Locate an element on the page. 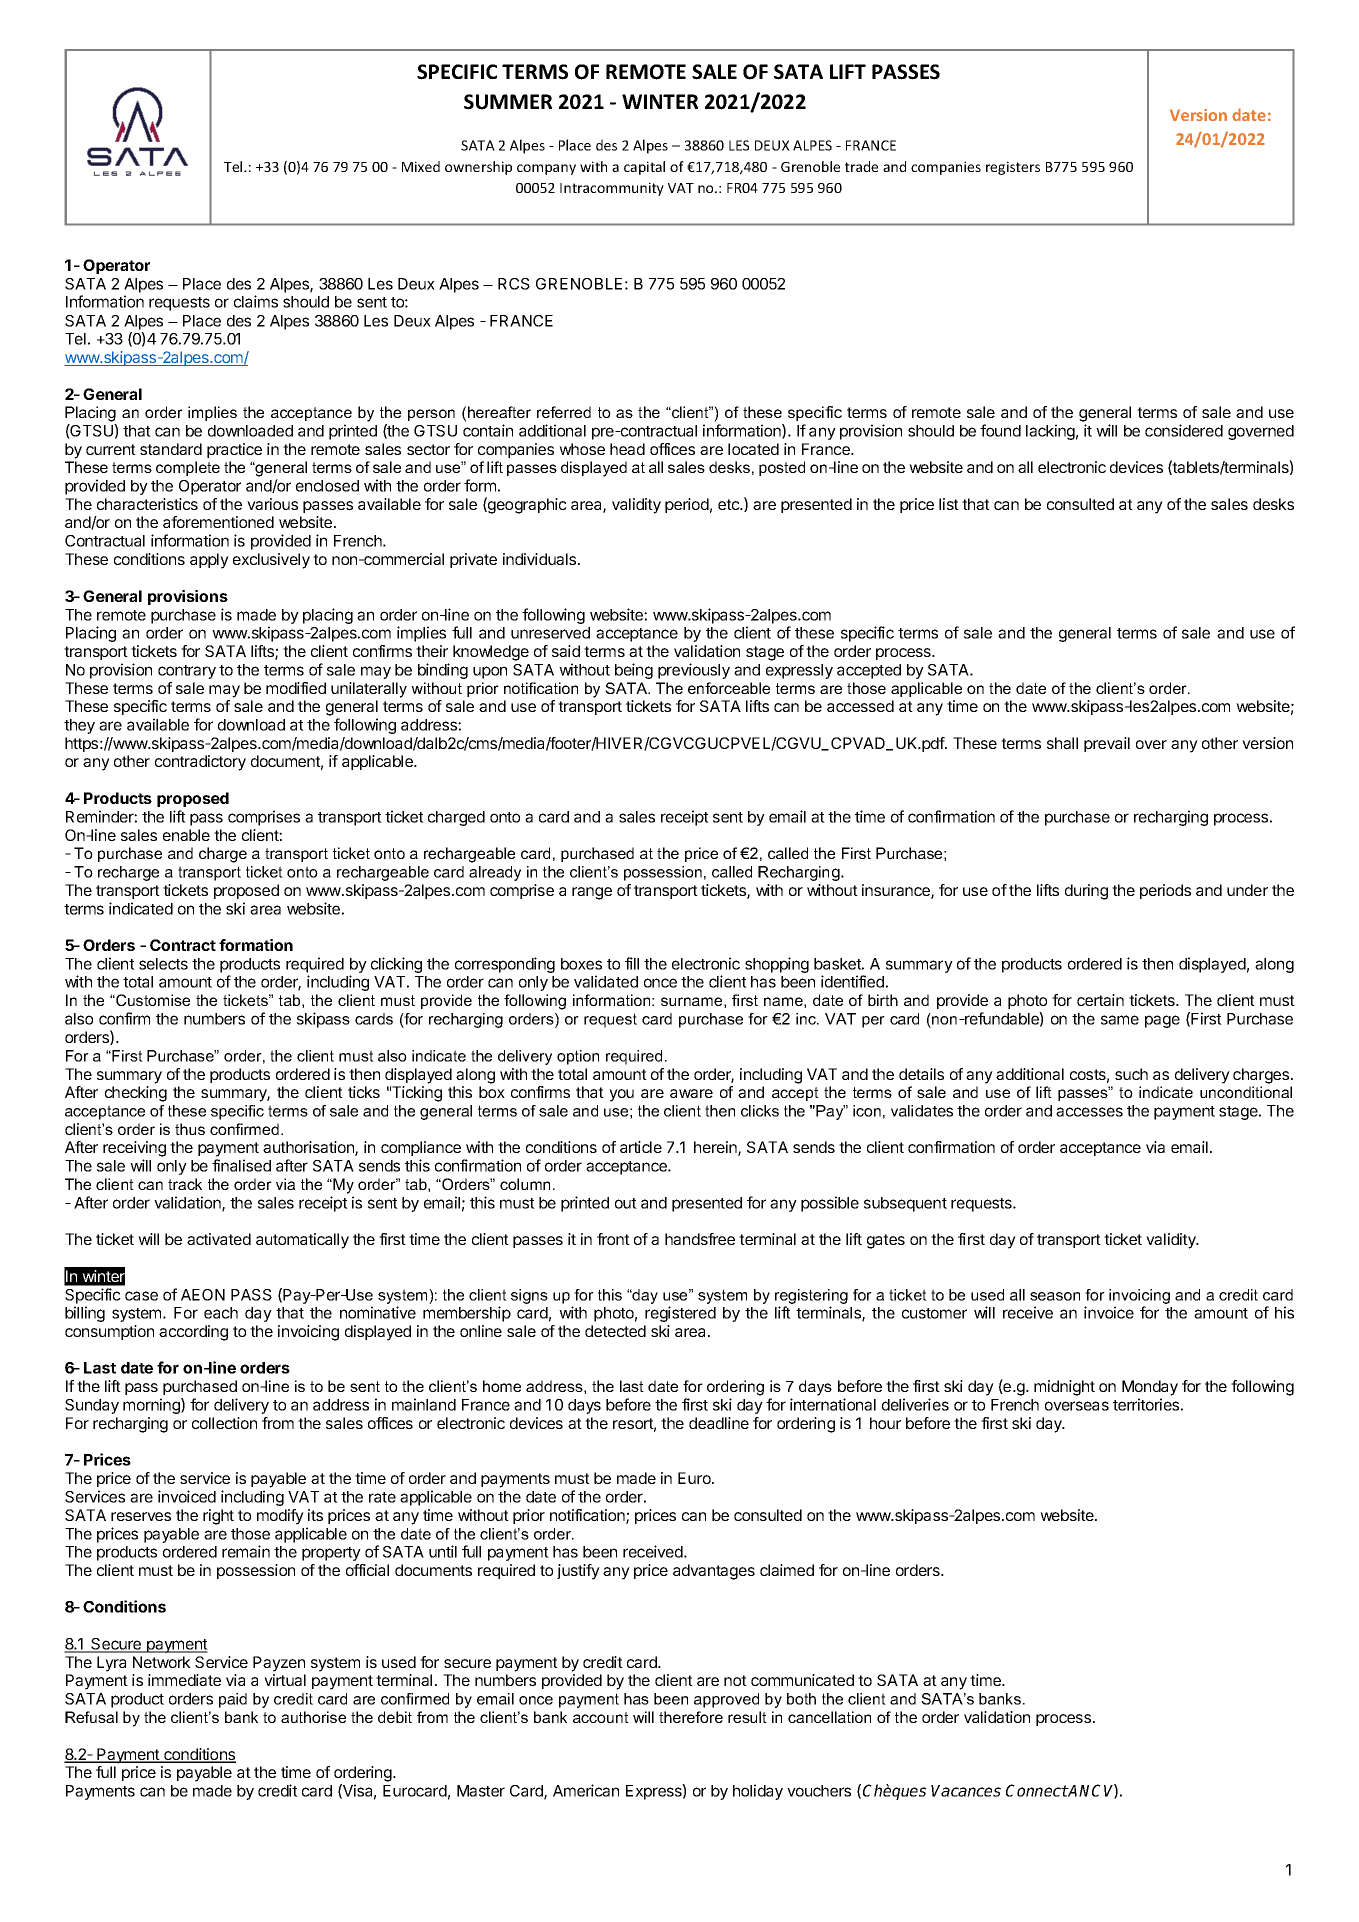 Image resolution: width=1359 pixels, height=1922 pixels. enforceable is located at coordinates (729, 688).
